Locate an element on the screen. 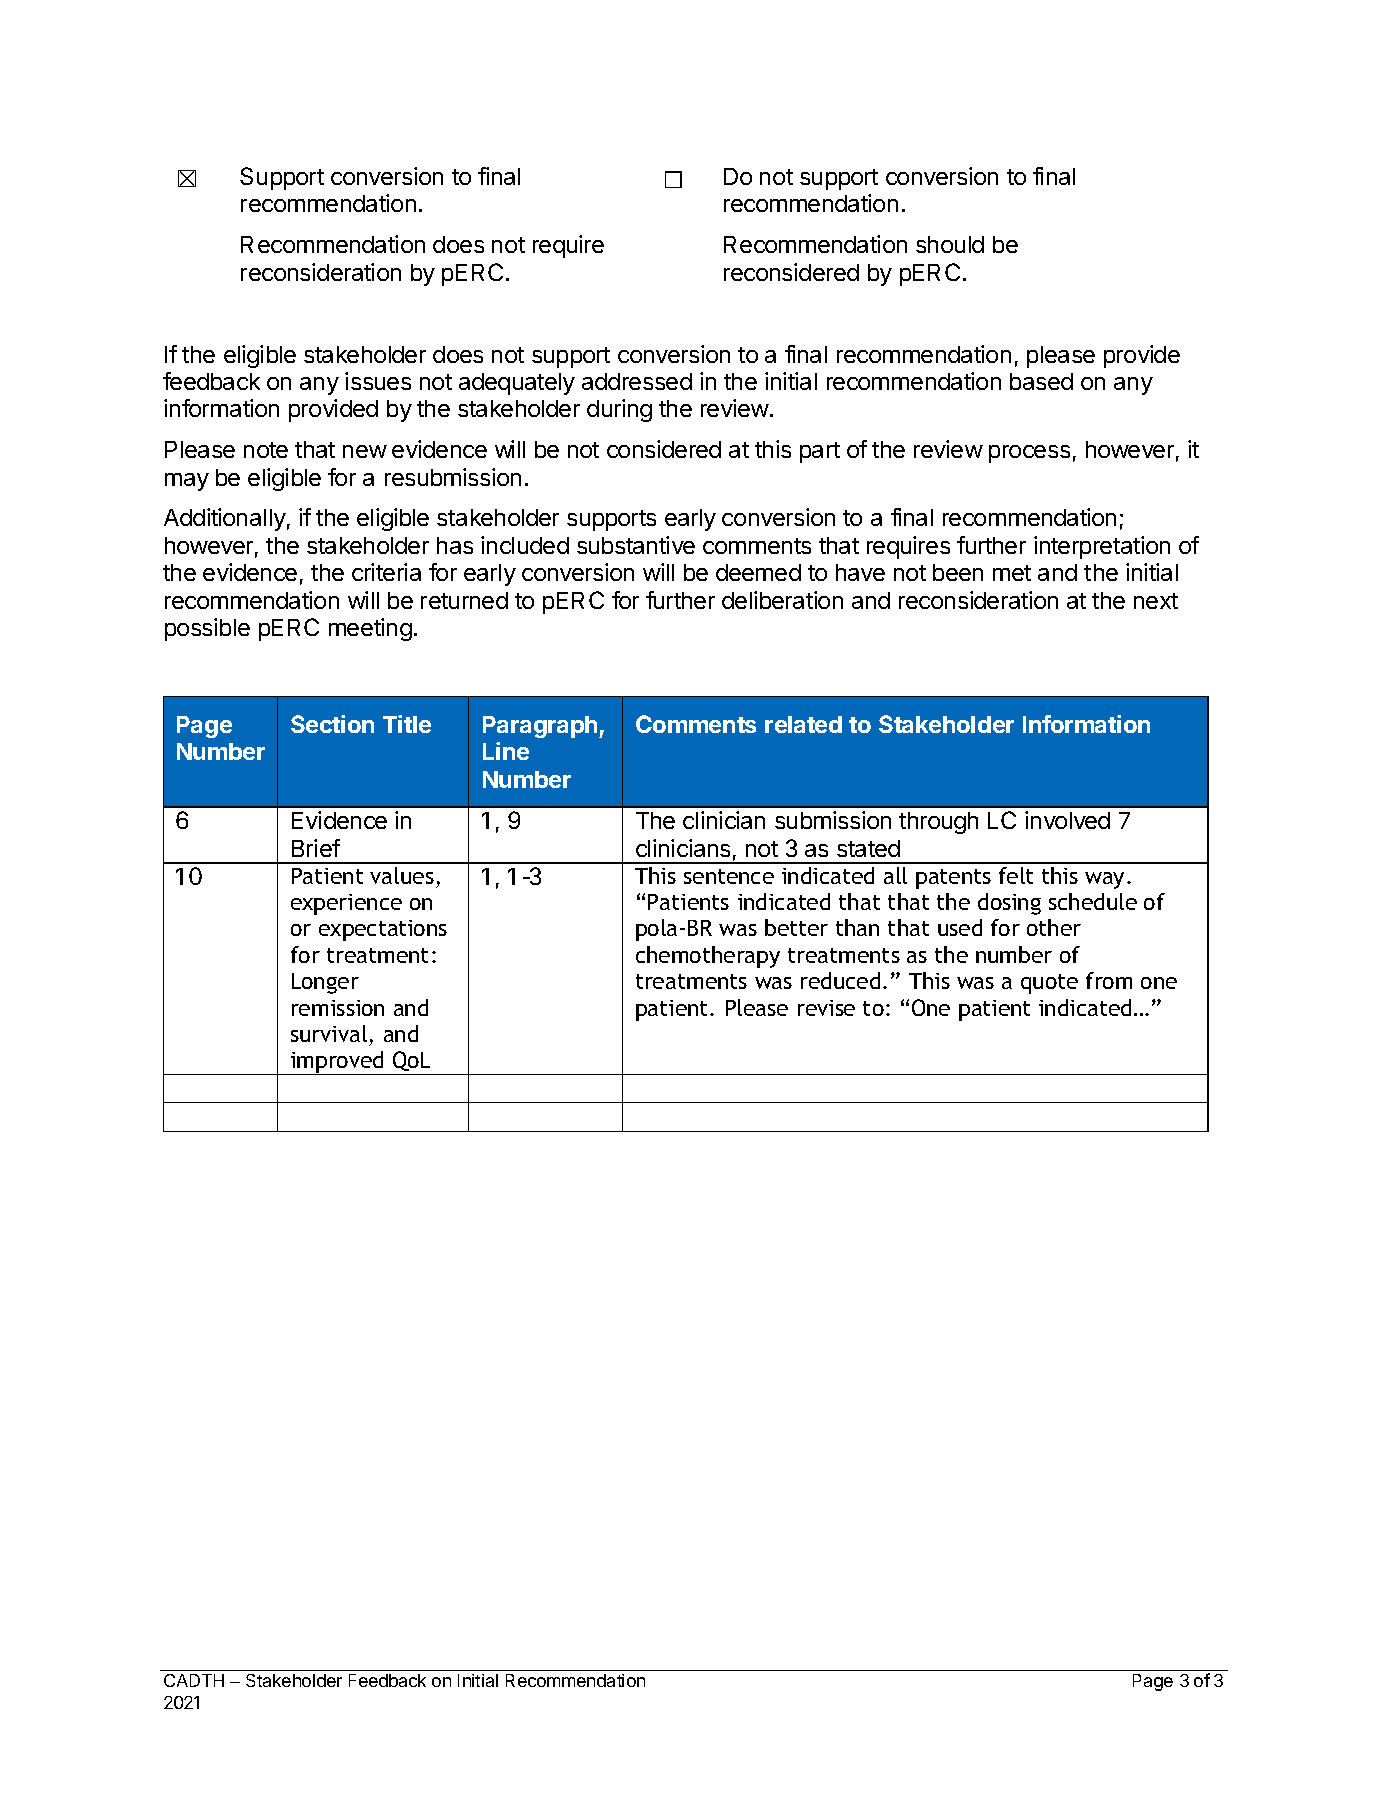  Line is located at coordinates (506, 751).
